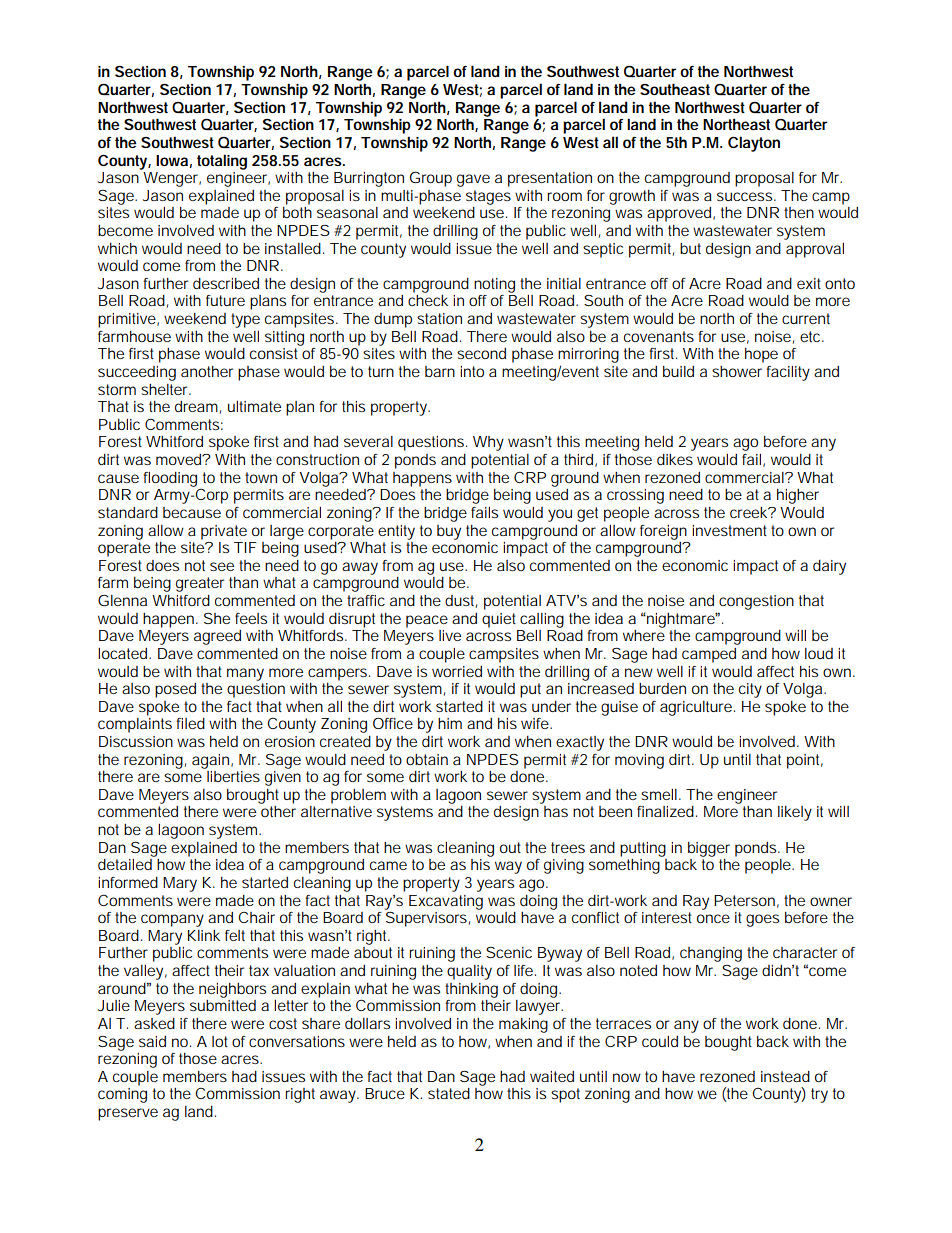 The width and height of the screenshot is (952, 1233). Describe the element at coordinates (190, 723) in the screenshot. I see `filed` at that location.
